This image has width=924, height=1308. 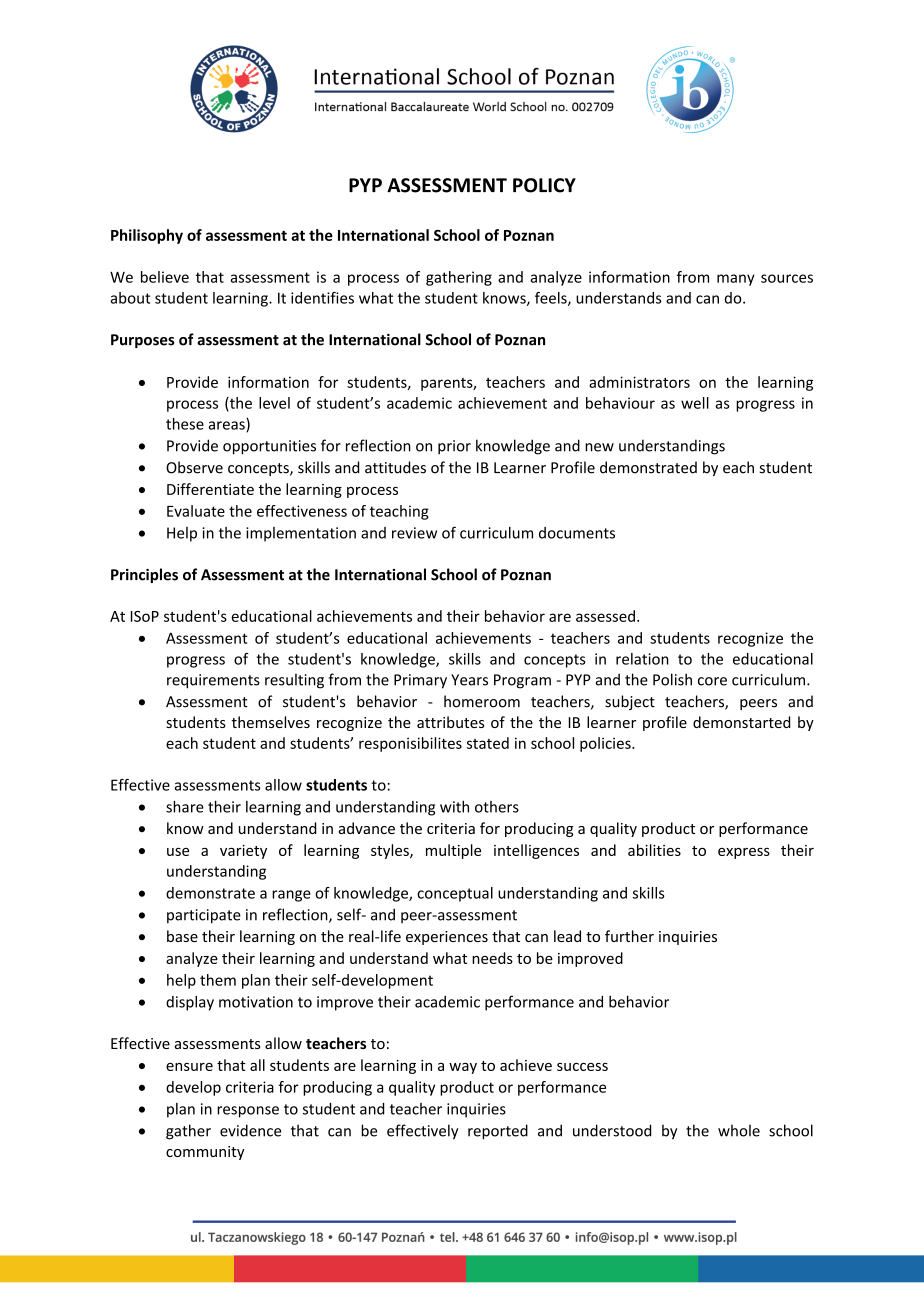 I want to click on core, so click(x=712, y=681).
